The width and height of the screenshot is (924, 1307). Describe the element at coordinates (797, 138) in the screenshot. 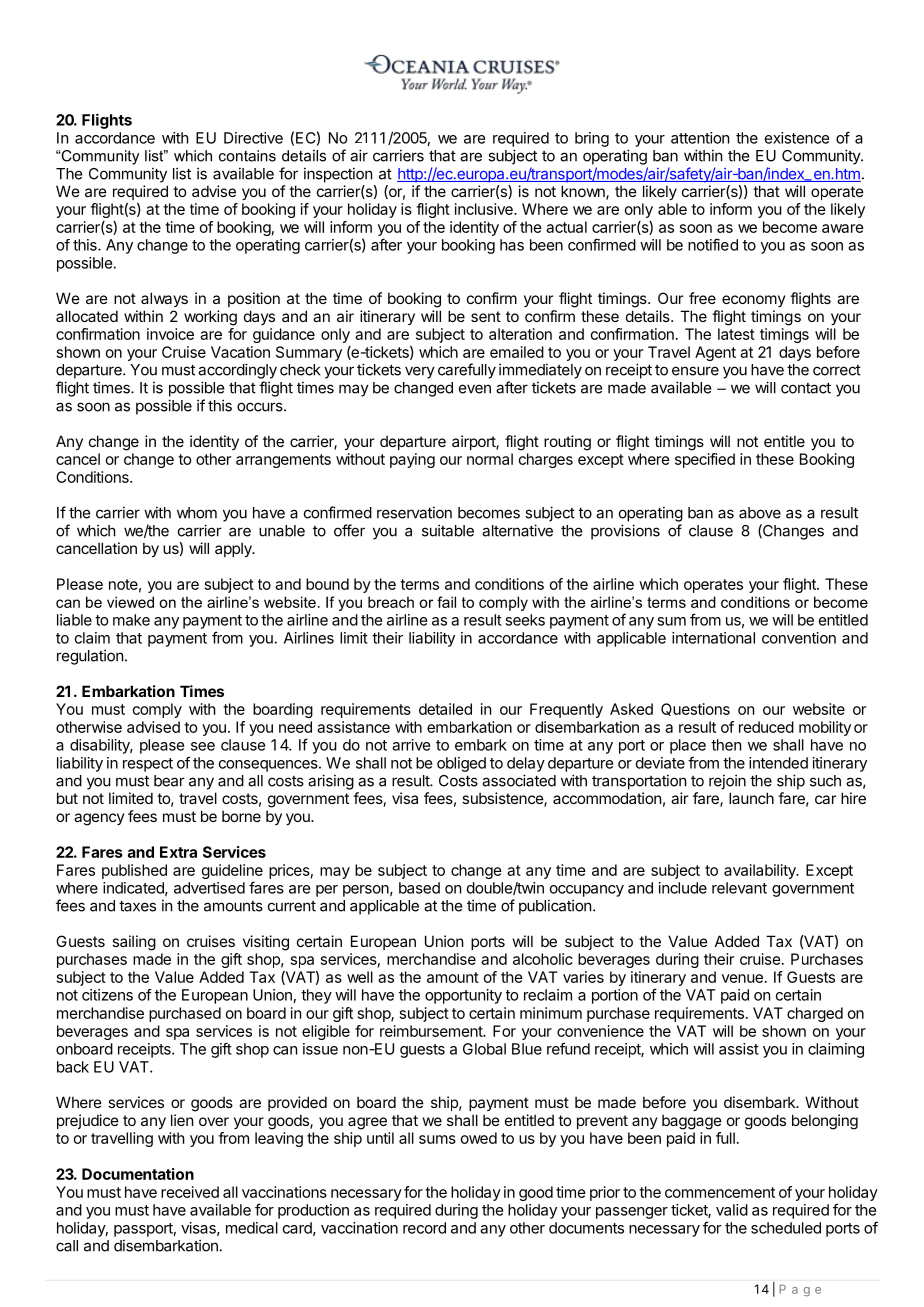

I see `existence` at that location.
